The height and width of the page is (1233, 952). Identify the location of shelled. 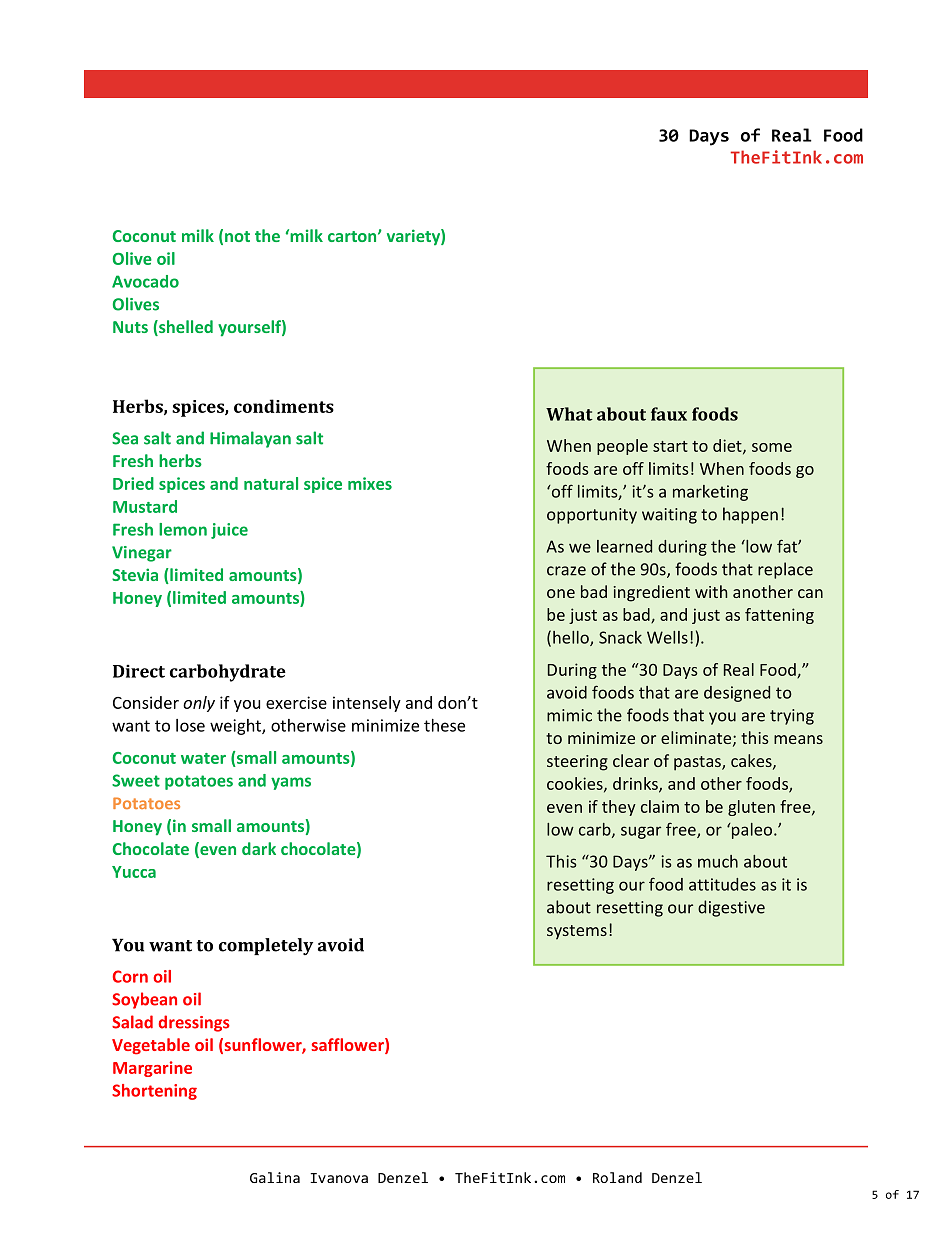
(185, 328).
